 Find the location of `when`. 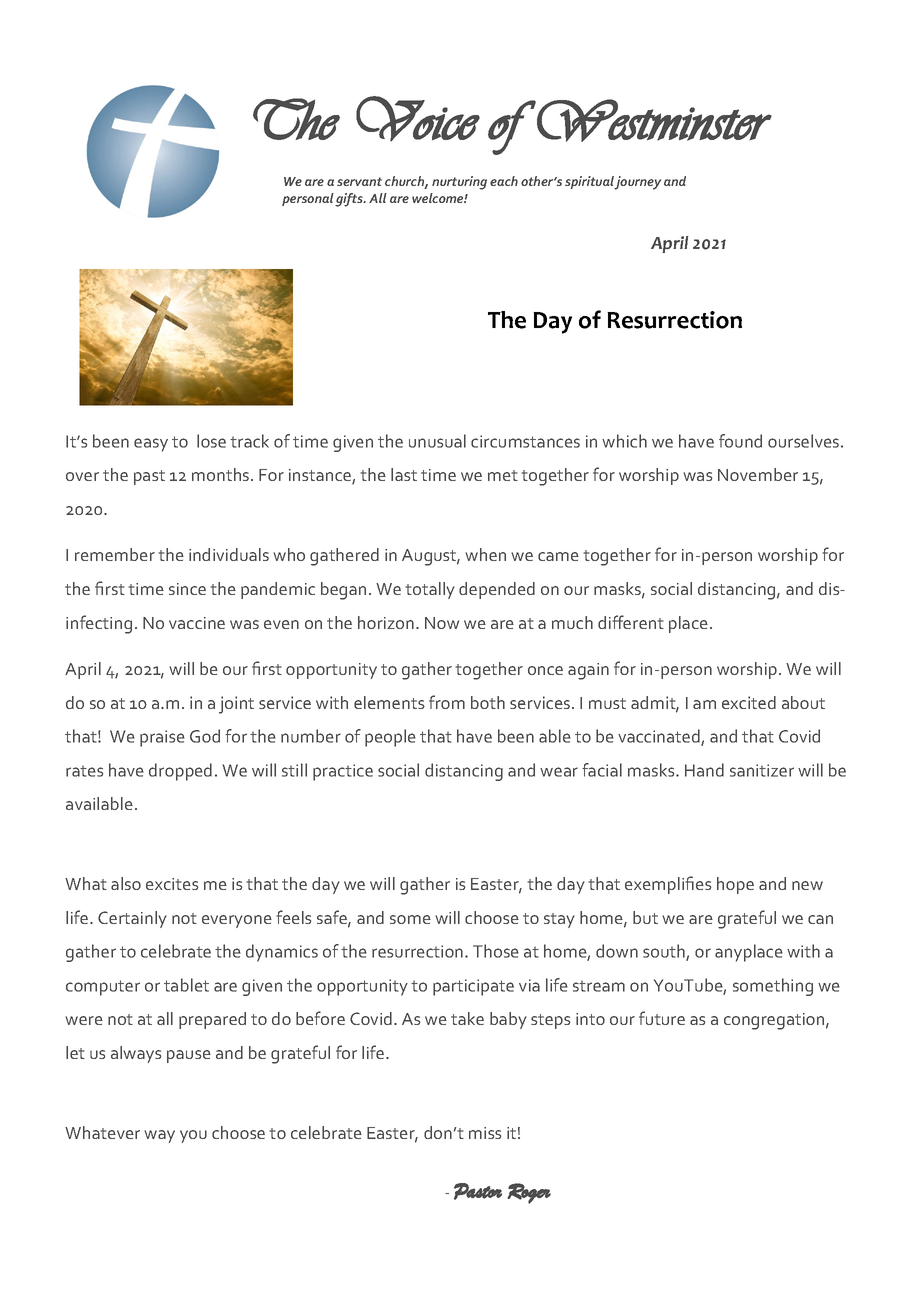

when is located at coordinates (485, 554).
